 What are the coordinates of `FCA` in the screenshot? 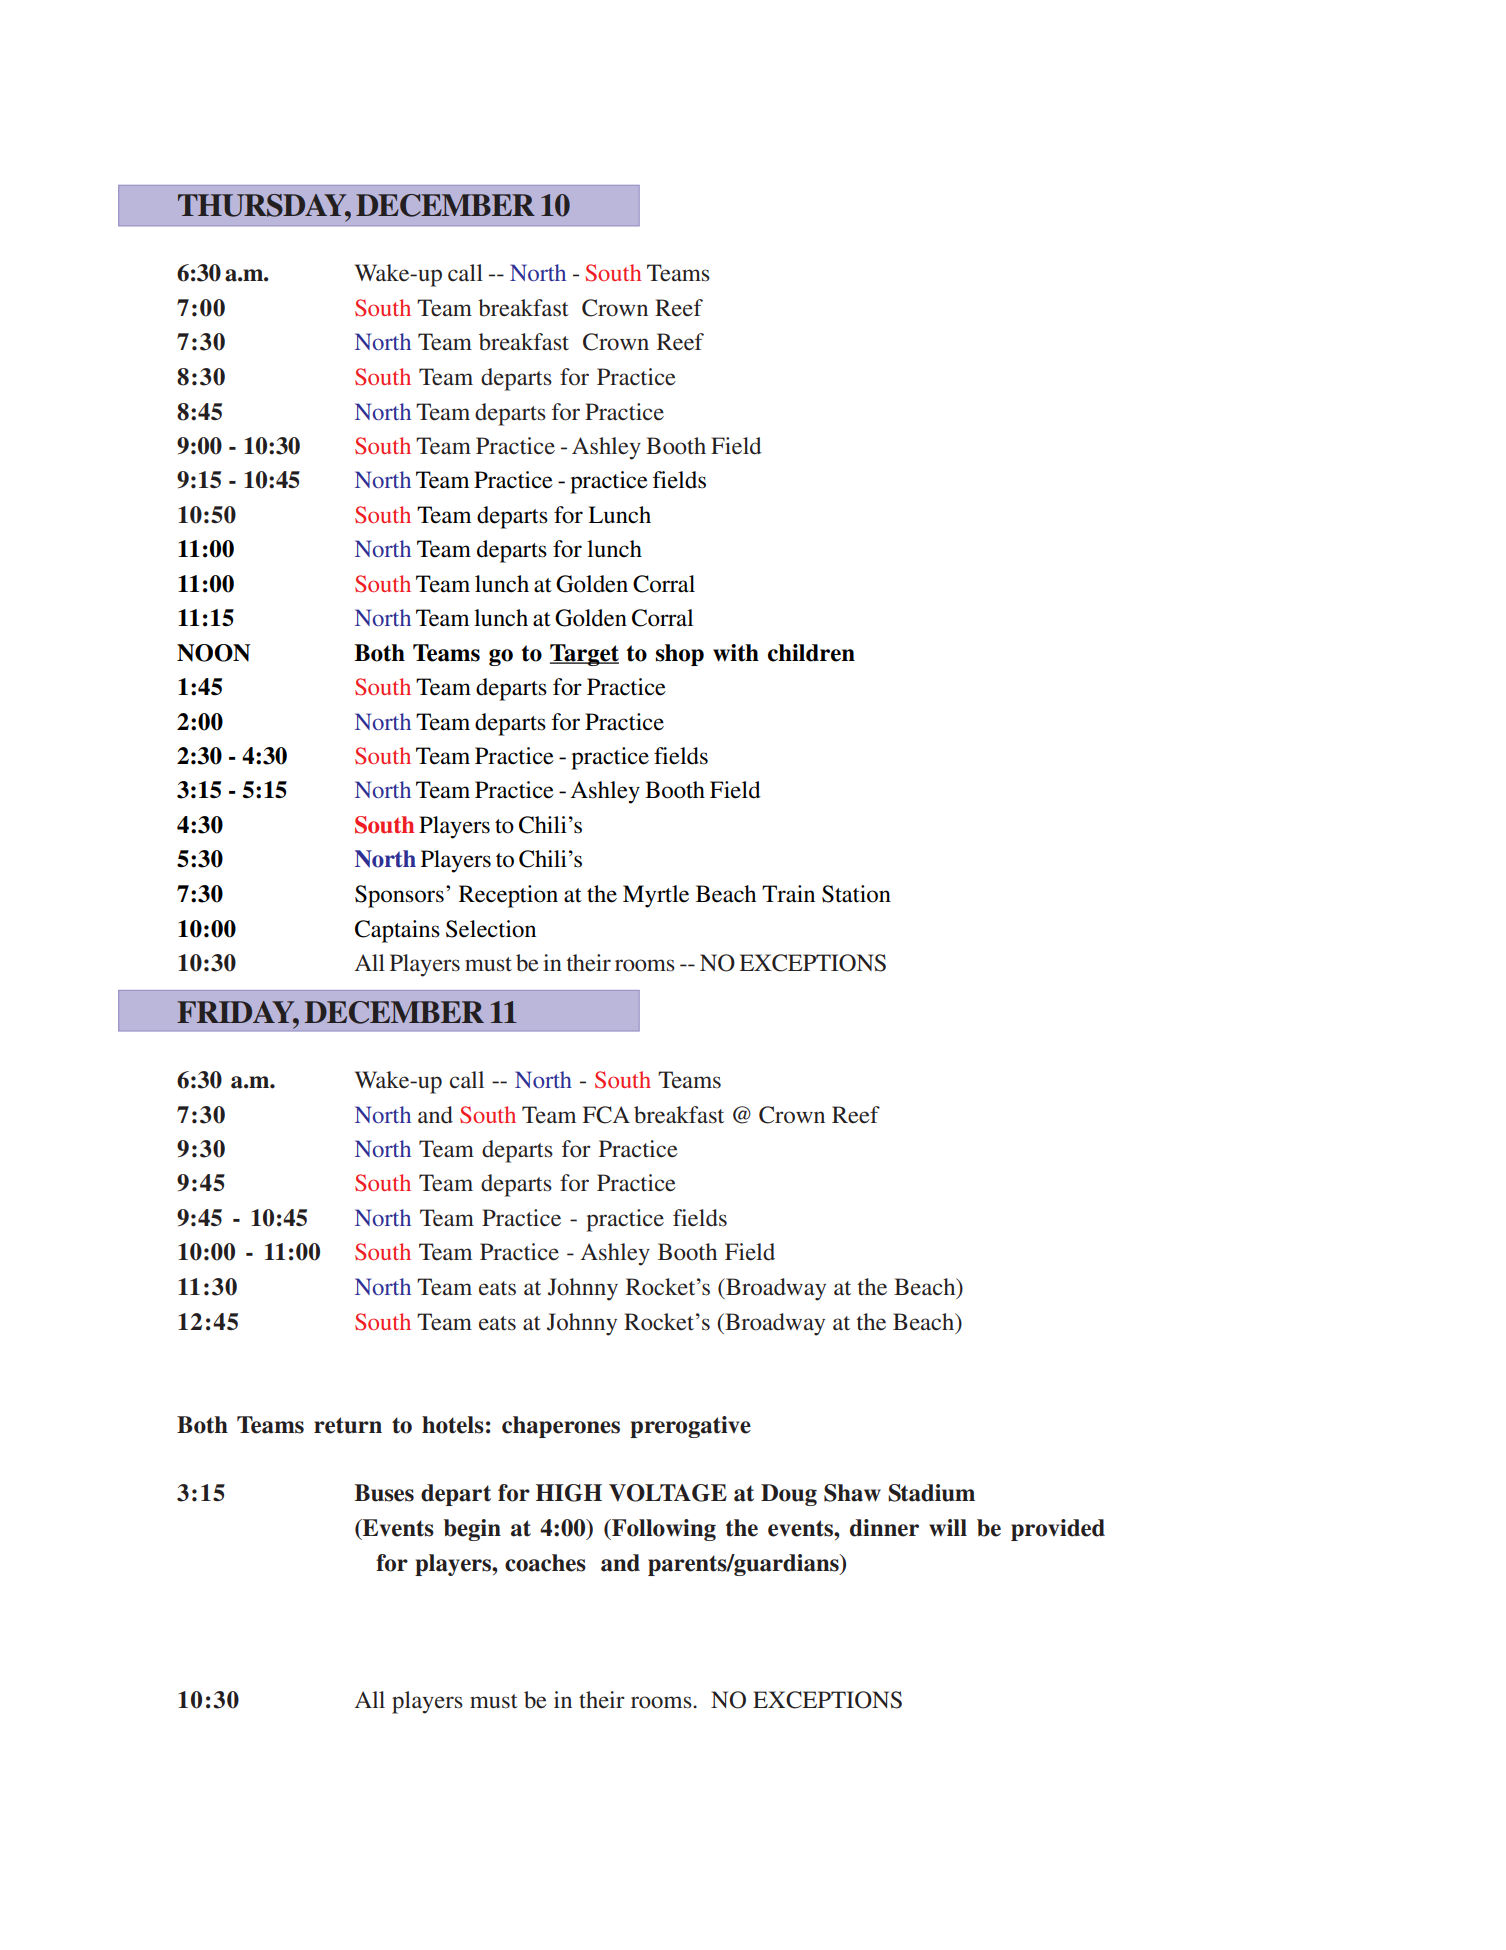 It's located at (606, 1115).
